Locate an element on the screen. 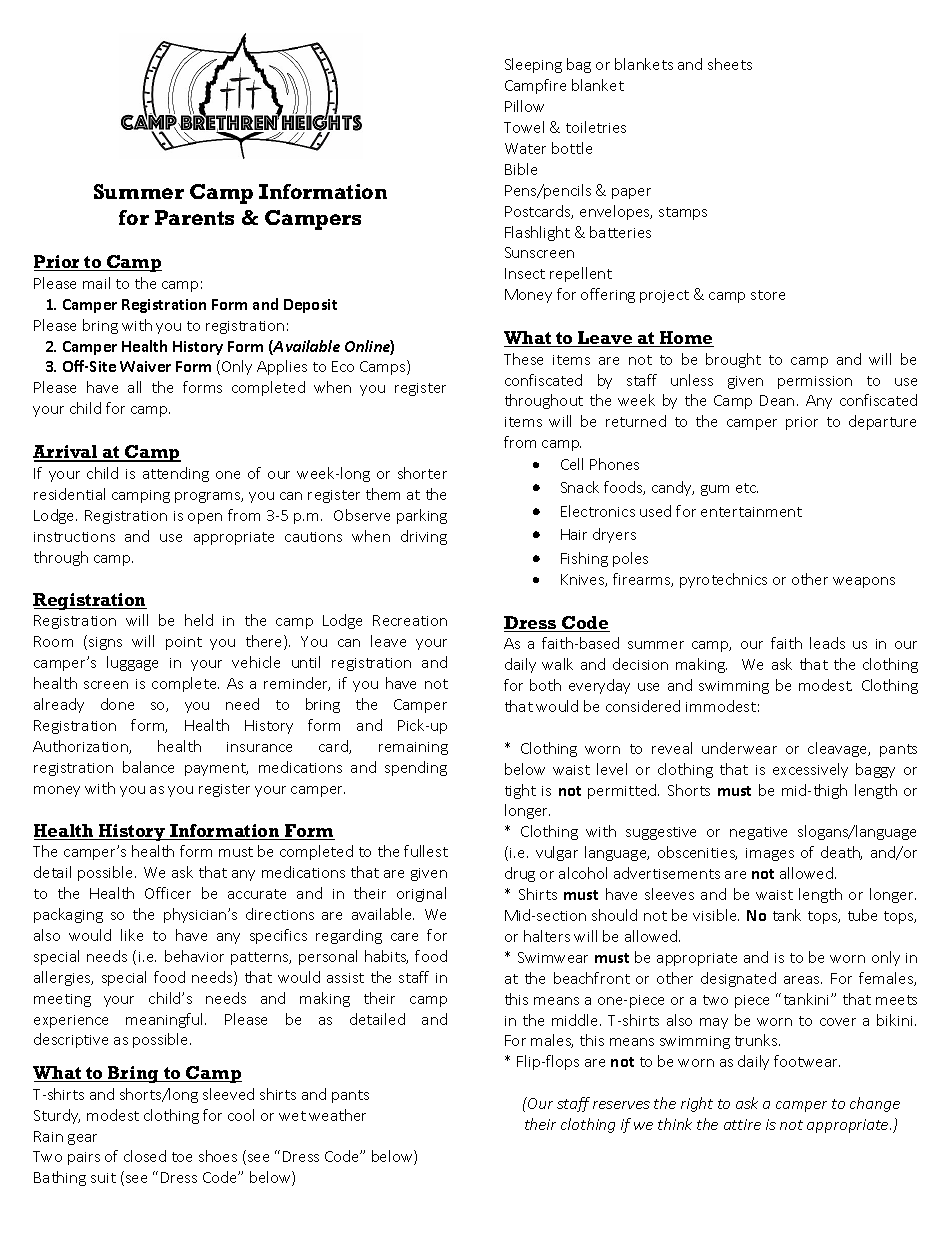  Recreation is located at coordinates (410, 620).
